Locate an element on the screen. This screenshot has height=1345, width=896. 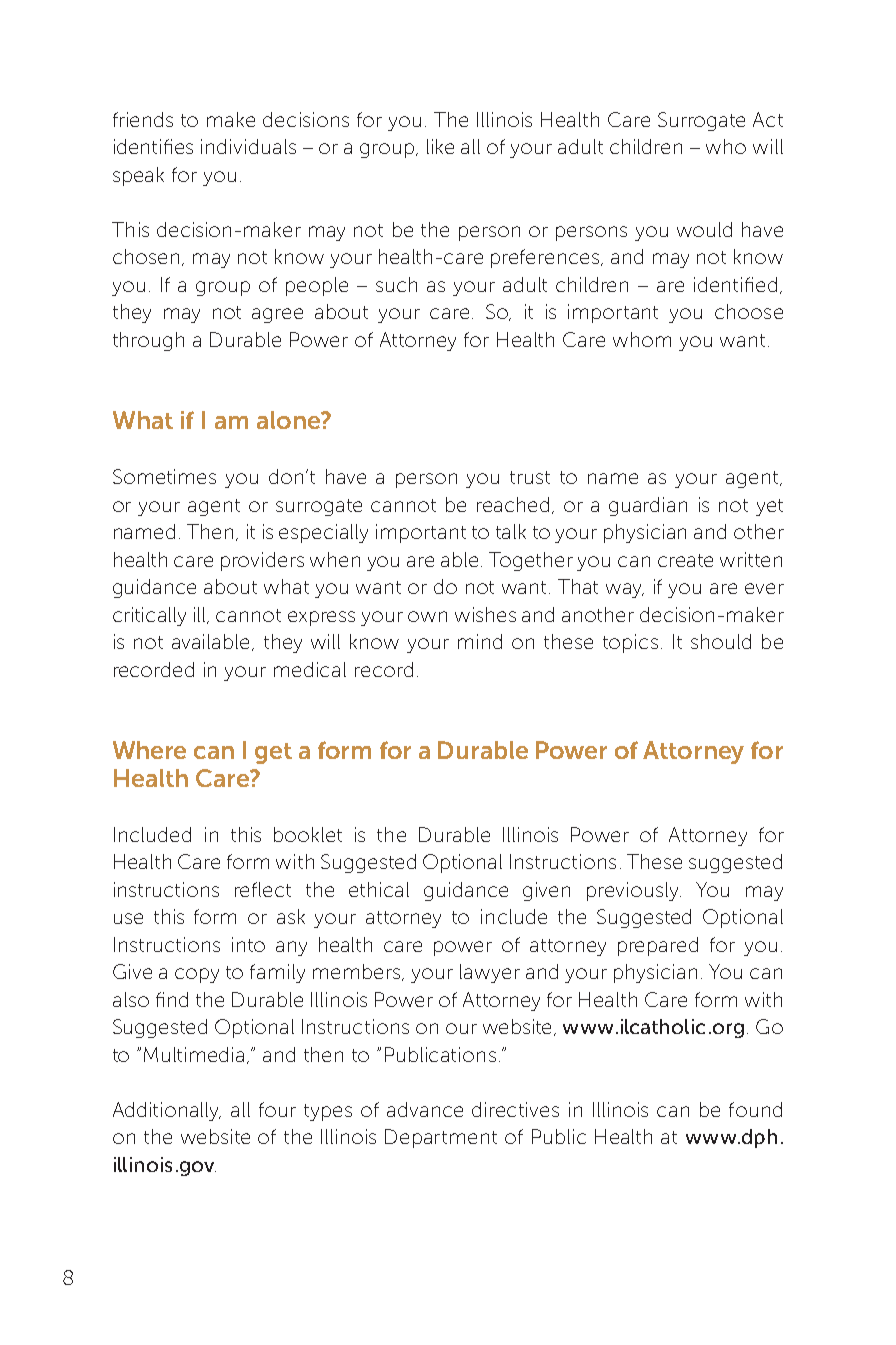
ethical is located at coordinates (379, 889).
